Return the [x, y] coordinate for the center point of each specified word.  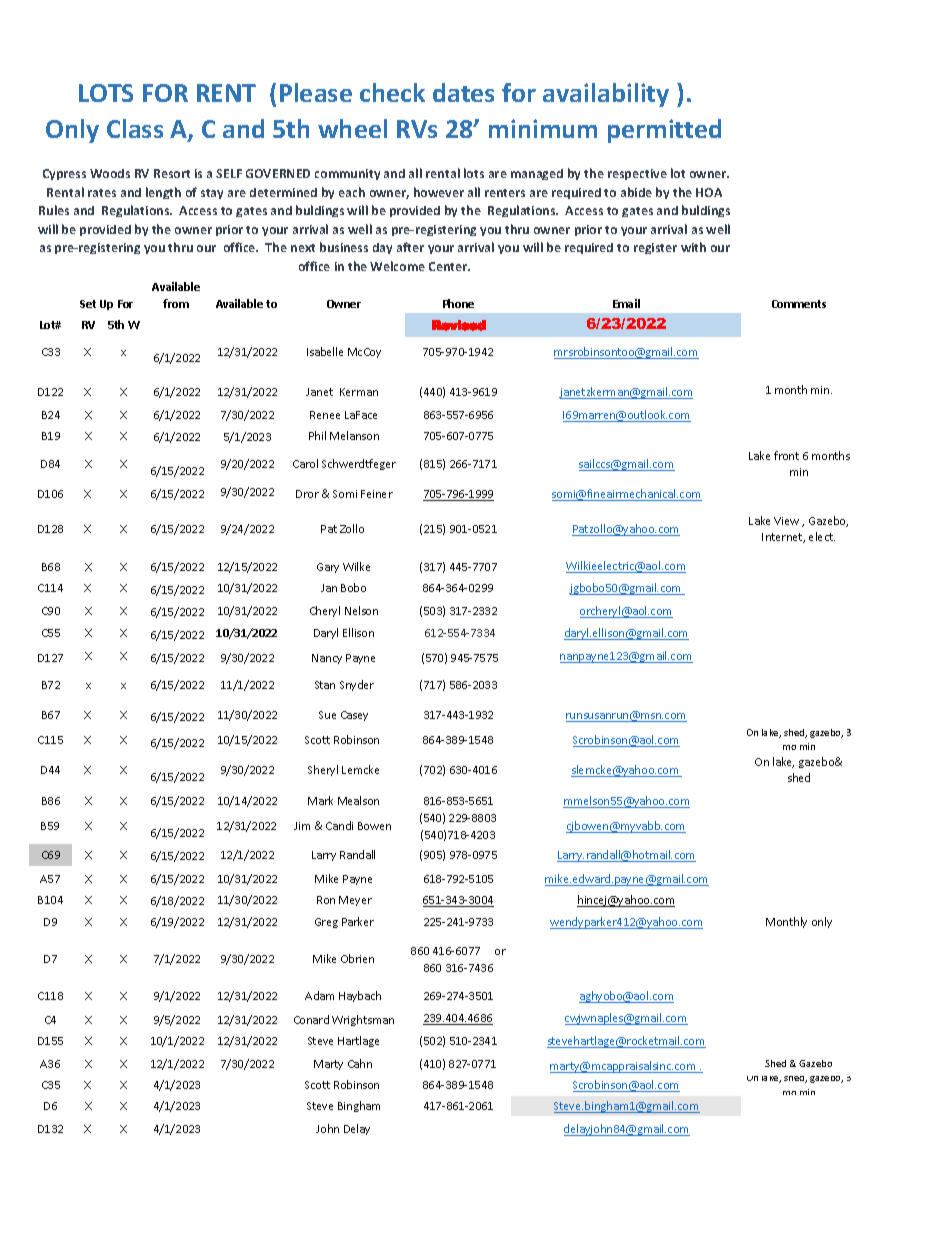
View [786, 521]
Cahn [360, 1063]
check [392, 92]
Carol [305, 463]
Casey [354, 716]
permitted [664, 131]
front [786, 455]
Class [135, 128]
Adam [319, 995]
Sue [327, 715]
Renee [325, 415]
